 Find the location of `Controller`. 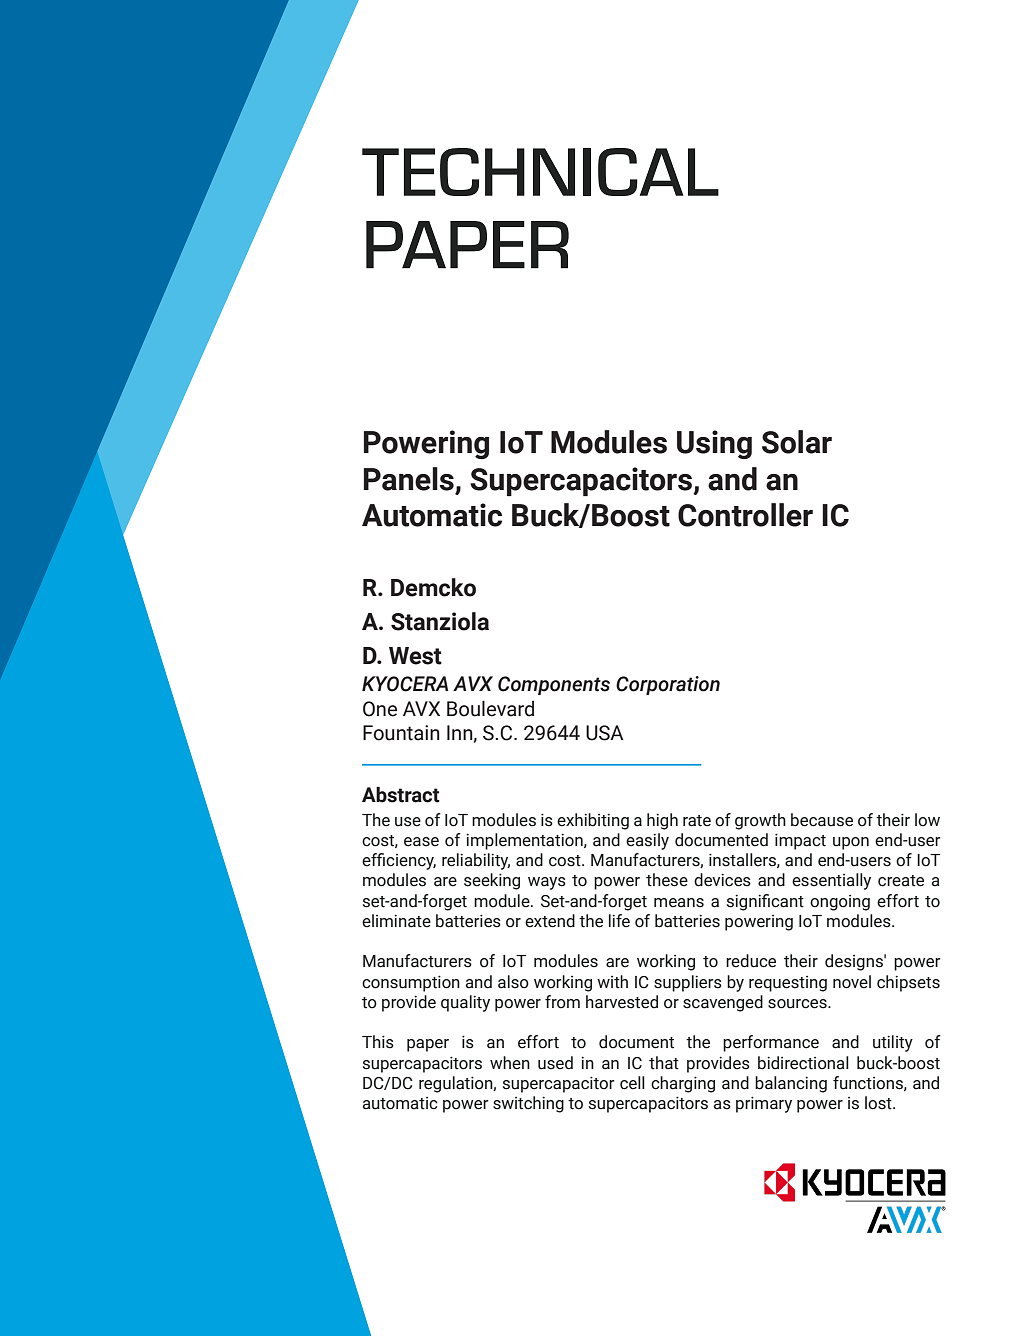

Controller is located at coordinates (745, 515).
